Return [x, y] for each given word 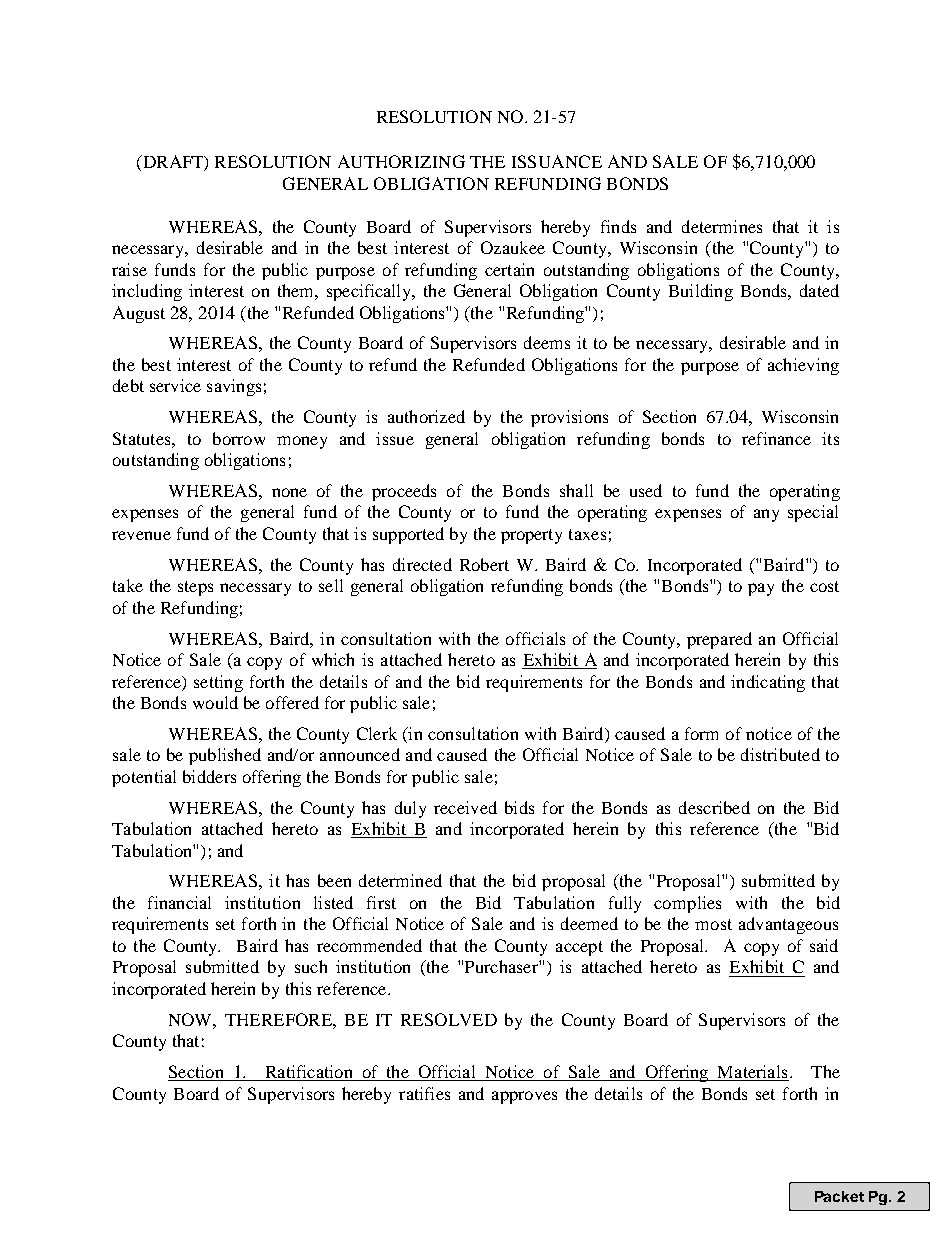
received [465, 807]
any [766, 515]
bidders [209, 776]
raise [129, 269]
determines [722, 226]
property [531, 536]
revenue [141, 535]
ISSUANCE [557, 161]
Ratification [309, 1073]
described [714, 807]
